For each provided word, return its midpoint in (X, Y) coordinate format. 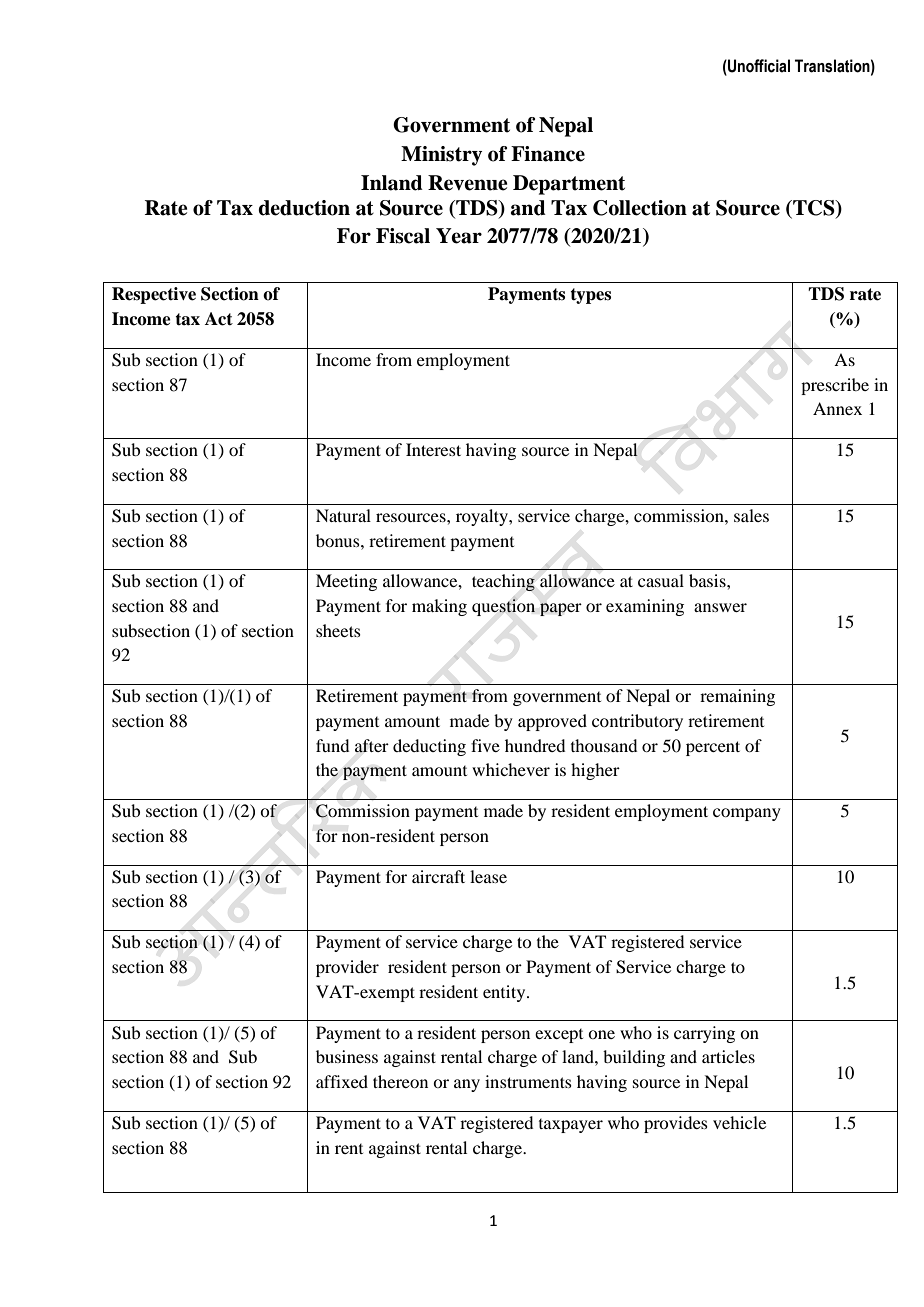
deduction (304, 208)
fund (332, 745)
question (503, 607)
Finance (548, 154)
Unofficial (758, 67)
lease (488, 876)
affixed (342, 1081)
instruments (528, 1081)
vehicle (739, 1122)
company (747, 814)
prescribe (835, 386)
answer (720, 607)
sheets (338, 630)
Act (219, 319)
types (590, 296)
